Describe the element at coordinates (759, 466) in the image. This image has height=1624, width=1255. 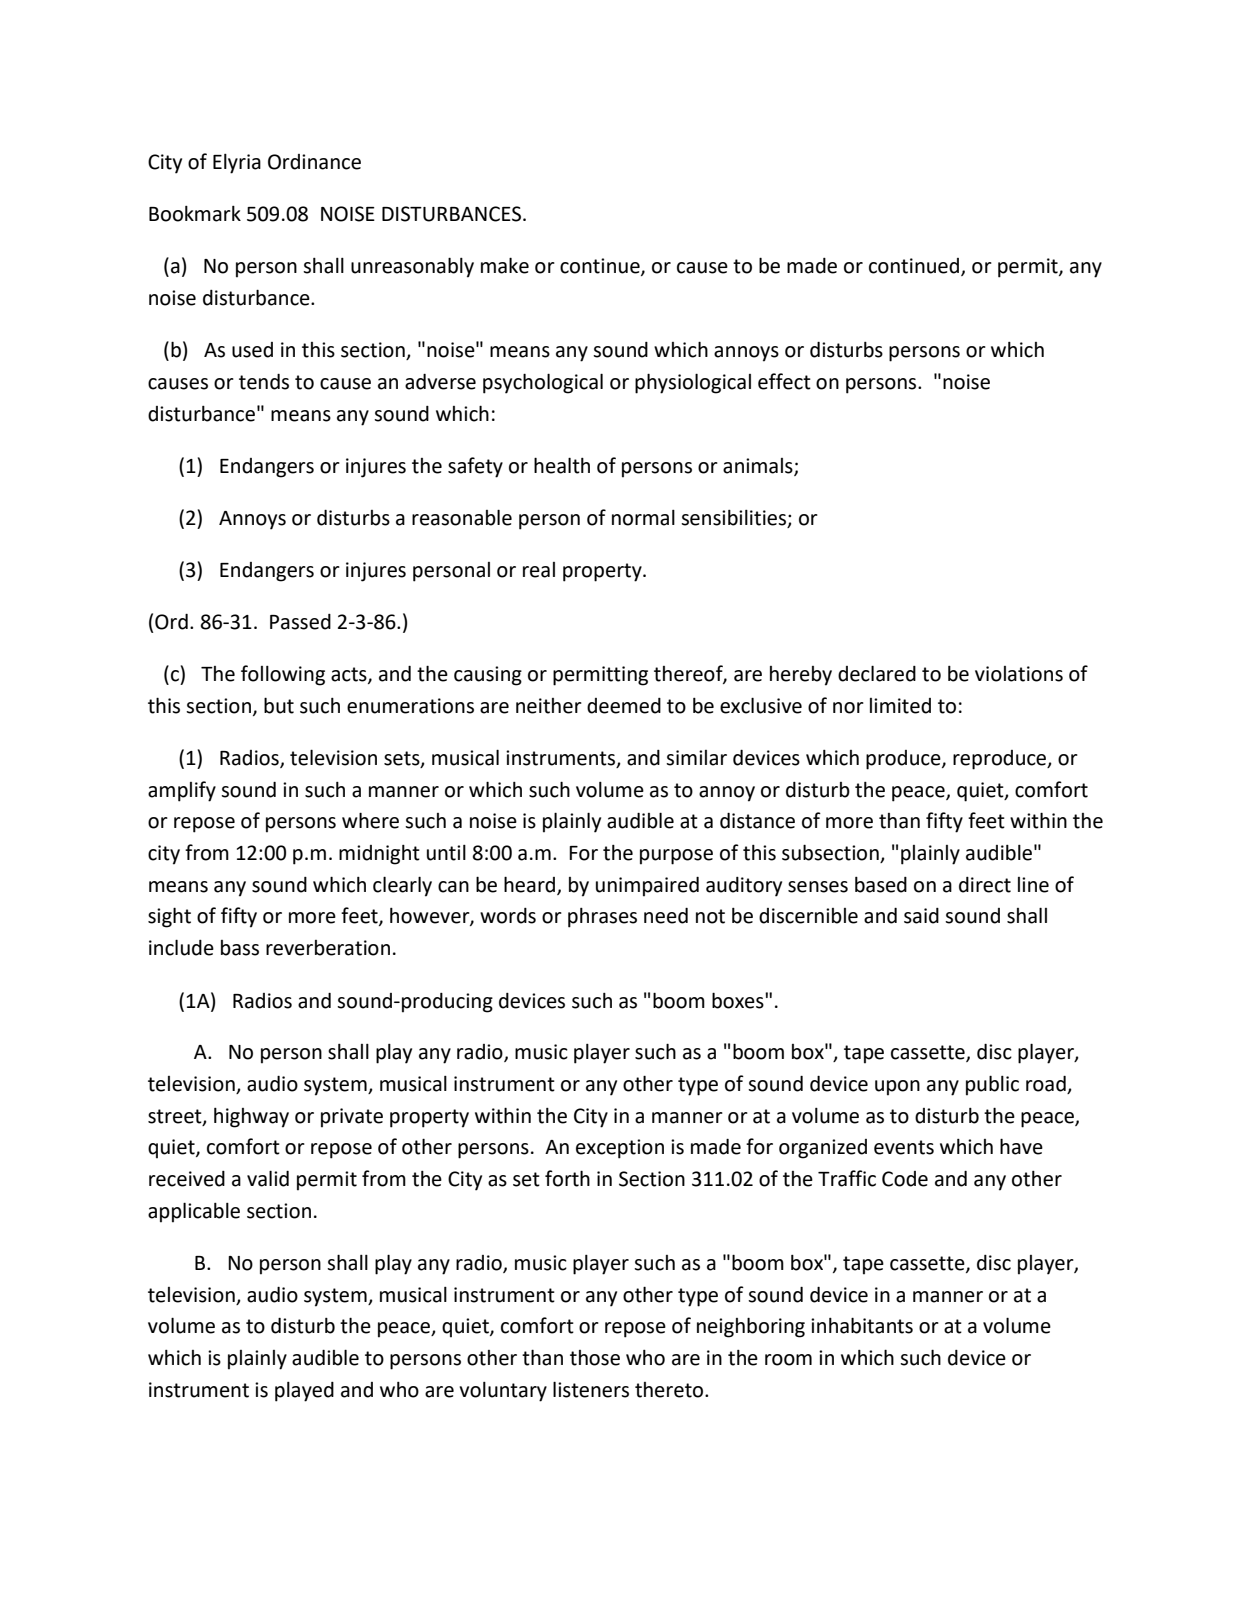
I see `animals` at that location.
